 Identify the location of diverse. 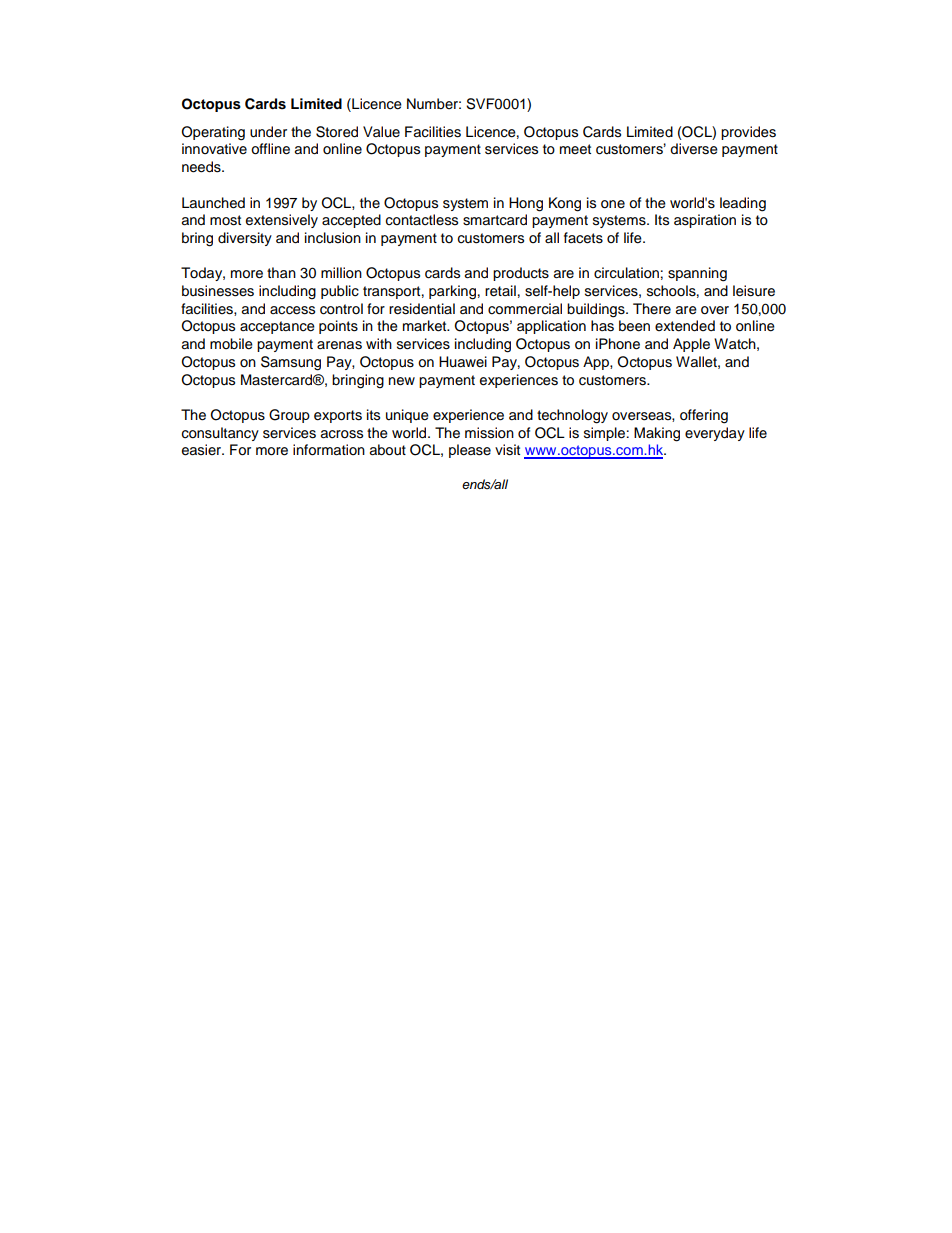
(694, 149).
